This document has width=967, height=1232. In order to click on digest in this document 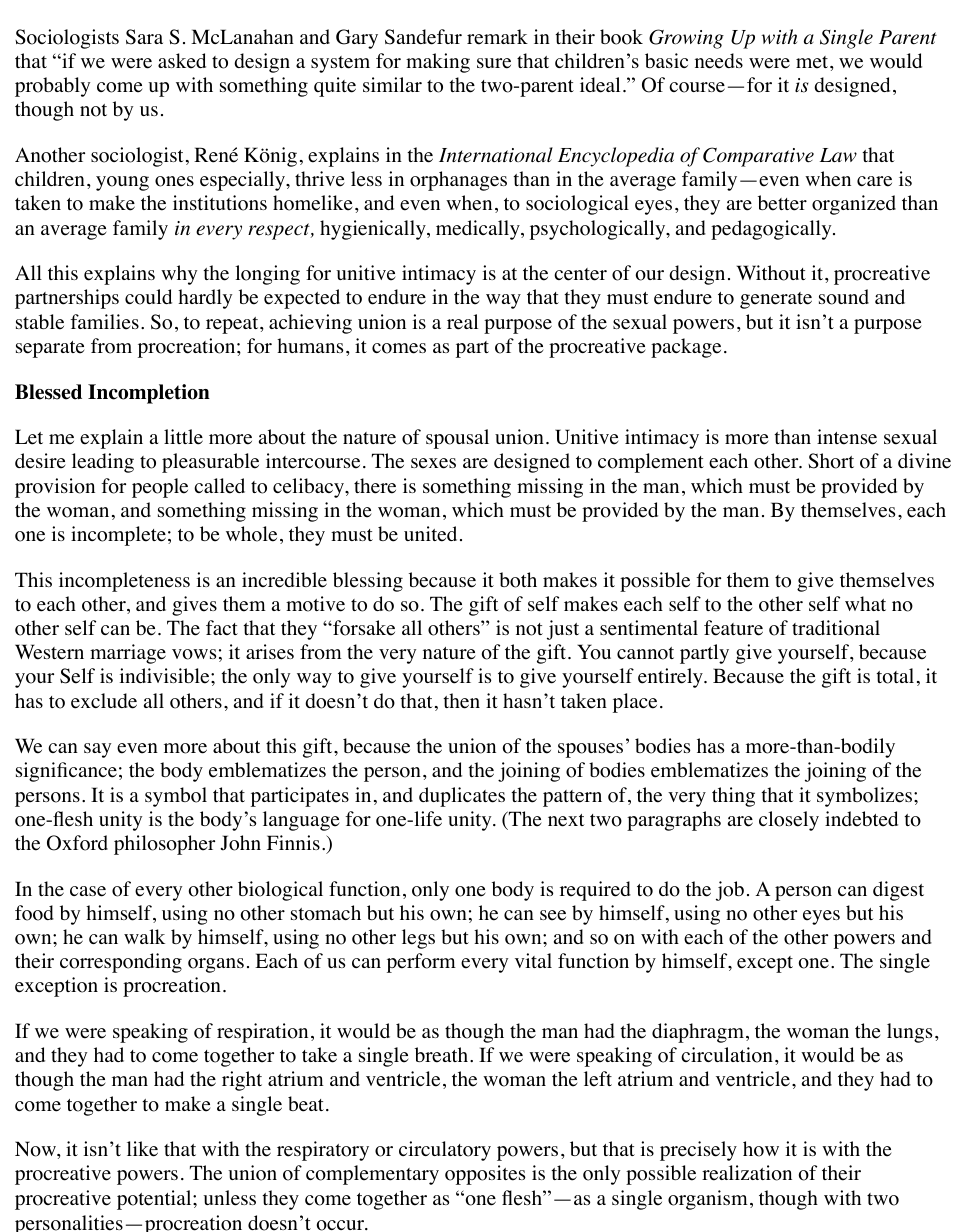, I will do `click(898, 891)`.
